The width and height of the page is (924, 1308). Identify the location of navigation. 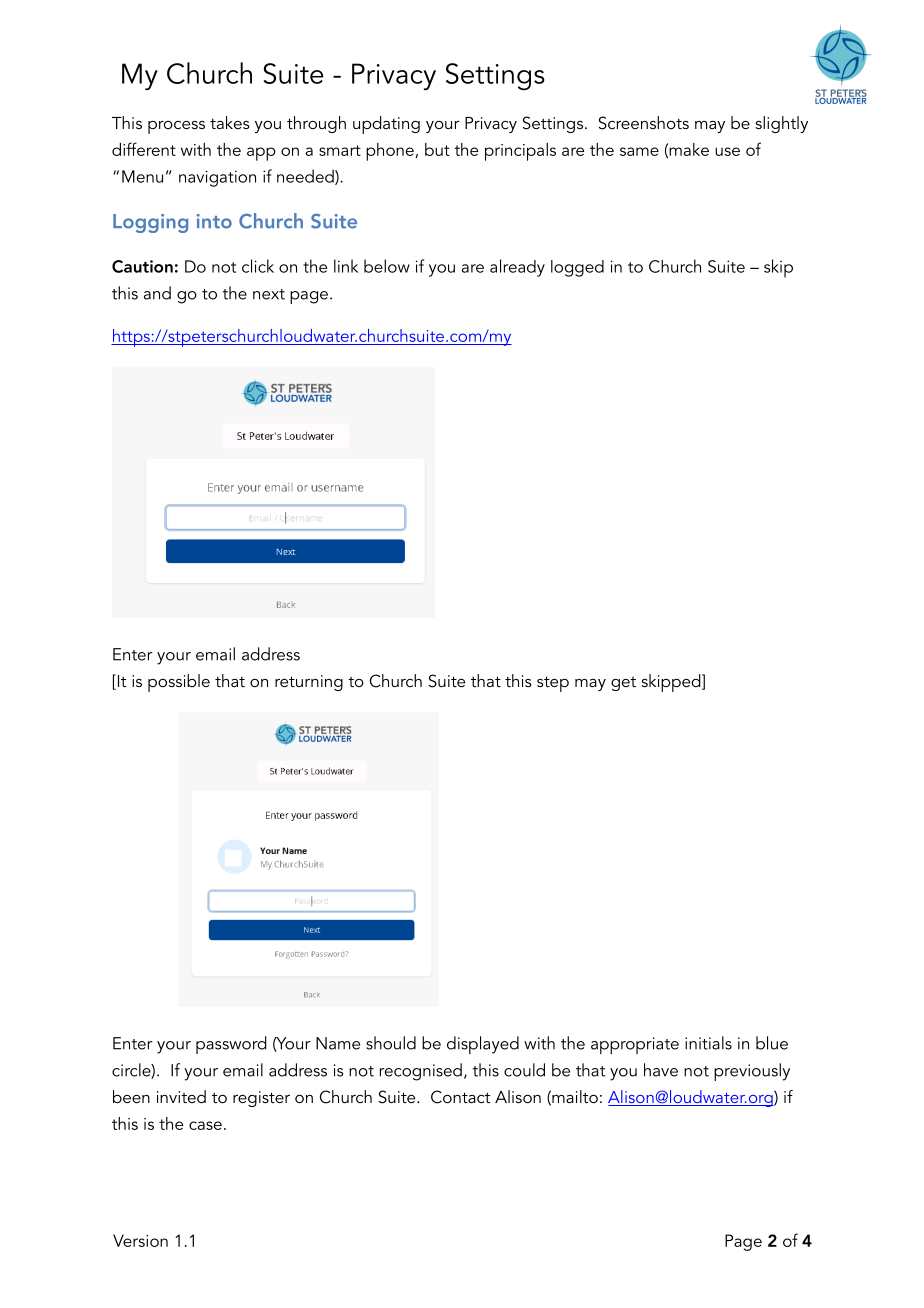
(217, 178).
